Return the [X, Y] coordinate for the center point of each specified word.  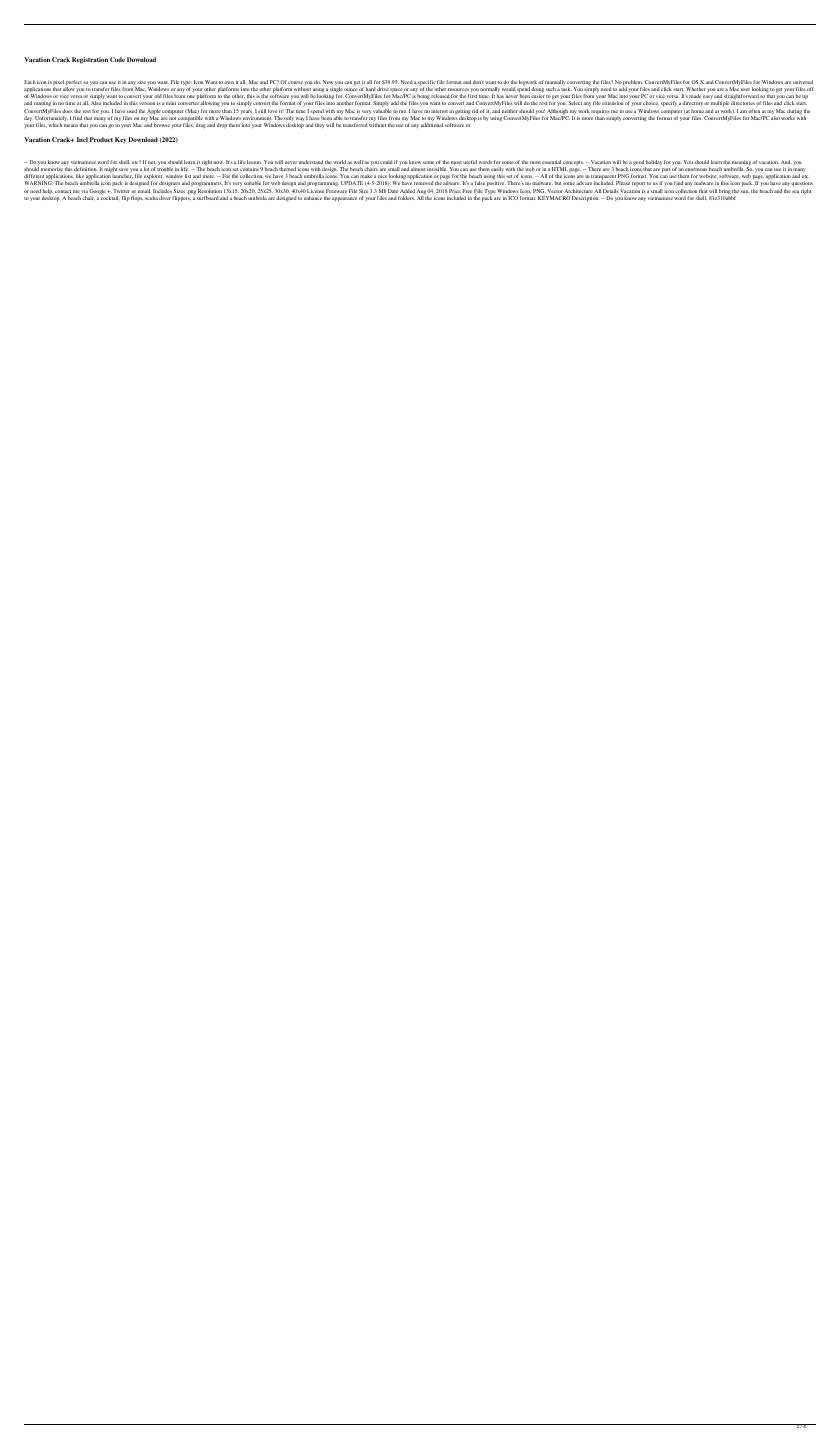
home [697, 111]
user [745, 89]
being [423, 97]
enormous [696, 169]
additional [432, 125]
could [386, 162]
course [295, 82]
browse [162, 125]
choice [651, 103]
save [123, 169]
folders [406, 198]
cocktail [110, 197]
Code [117, 59]
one [191, 96]
